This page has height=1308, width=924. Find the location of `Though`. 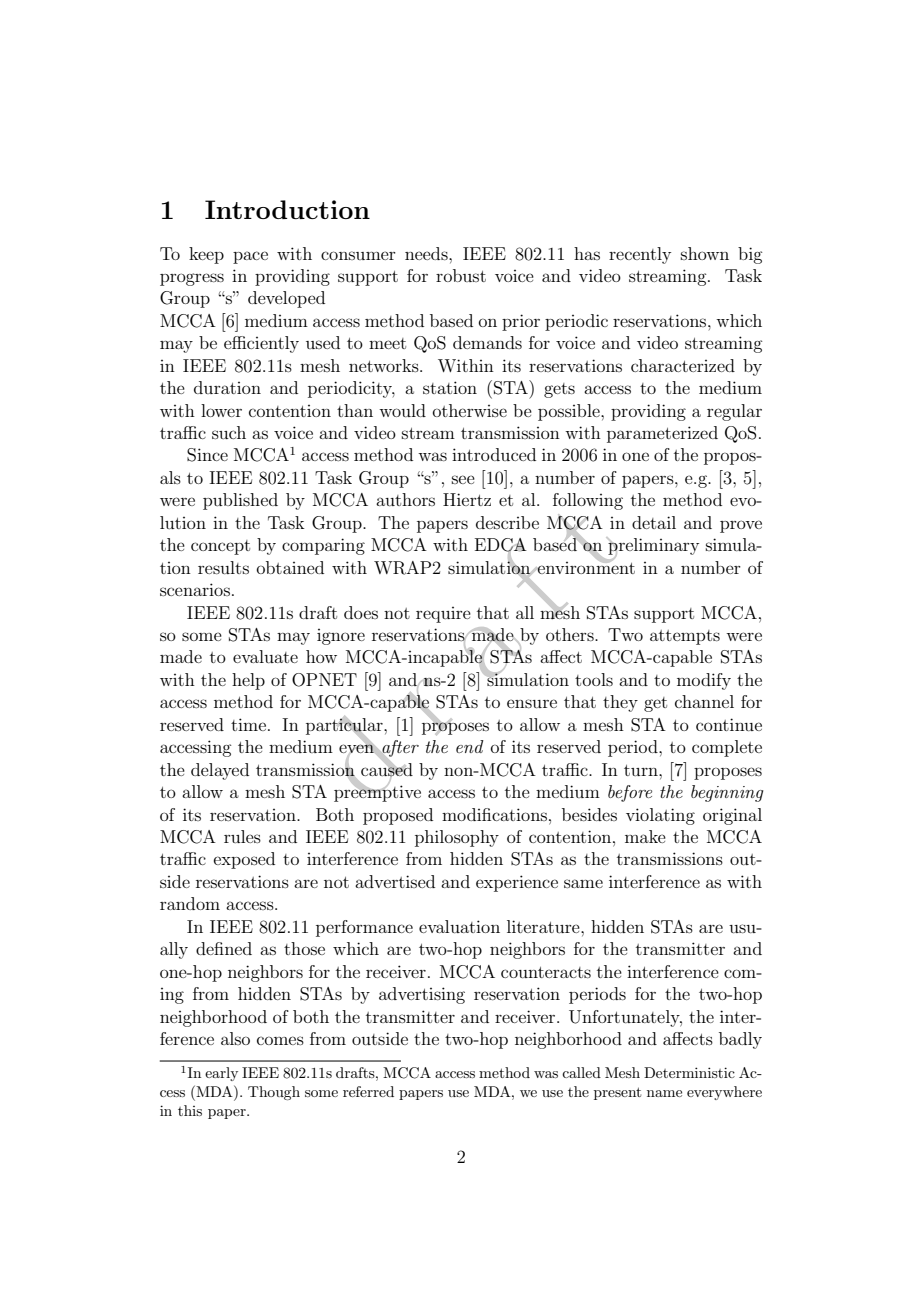

Though is located at coordinates (274, 1093).
